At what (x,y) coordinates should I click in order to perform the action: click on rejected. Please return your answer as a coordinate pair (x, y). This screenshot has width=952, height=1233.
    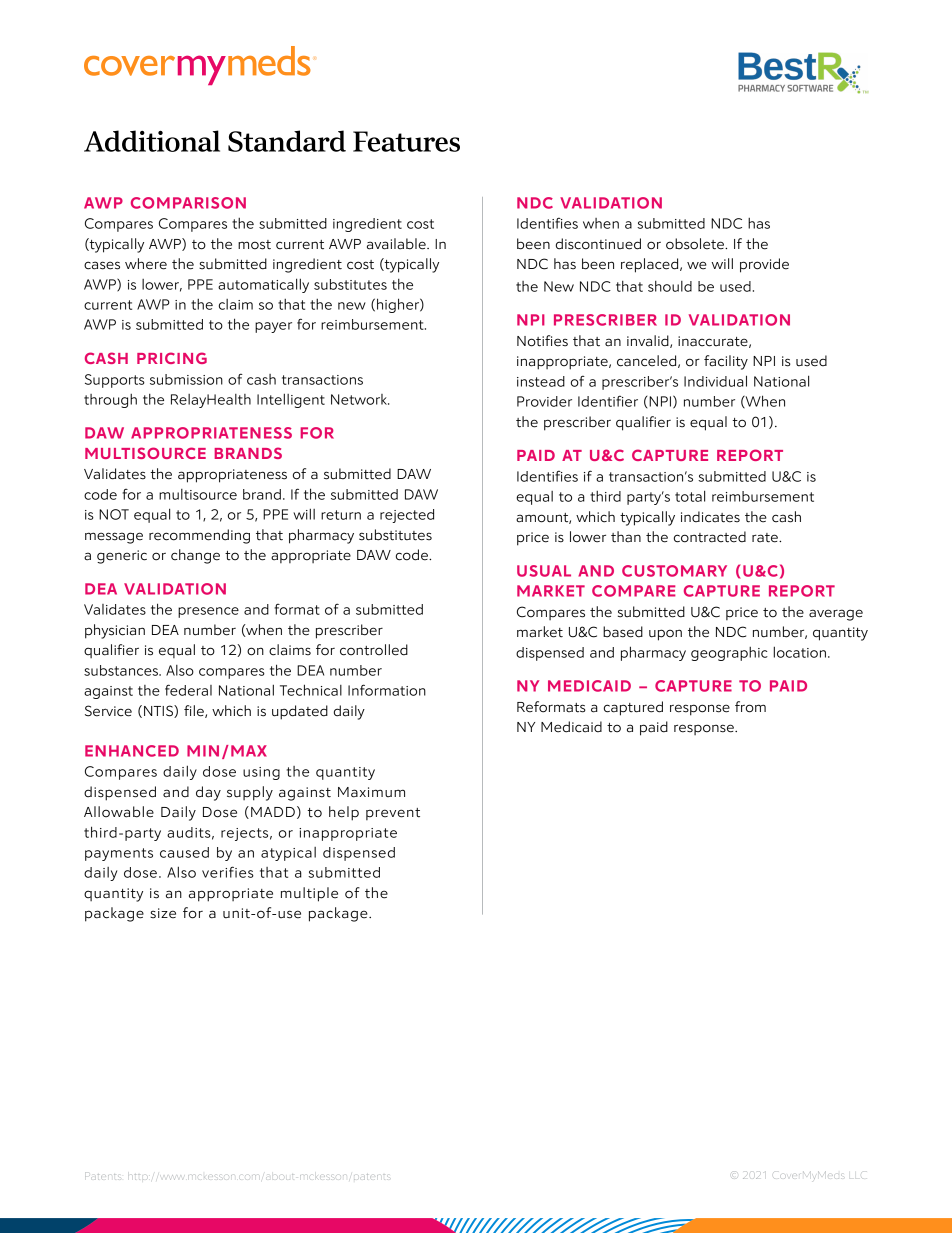
    Looking at the image, I should click on (407, 516).
